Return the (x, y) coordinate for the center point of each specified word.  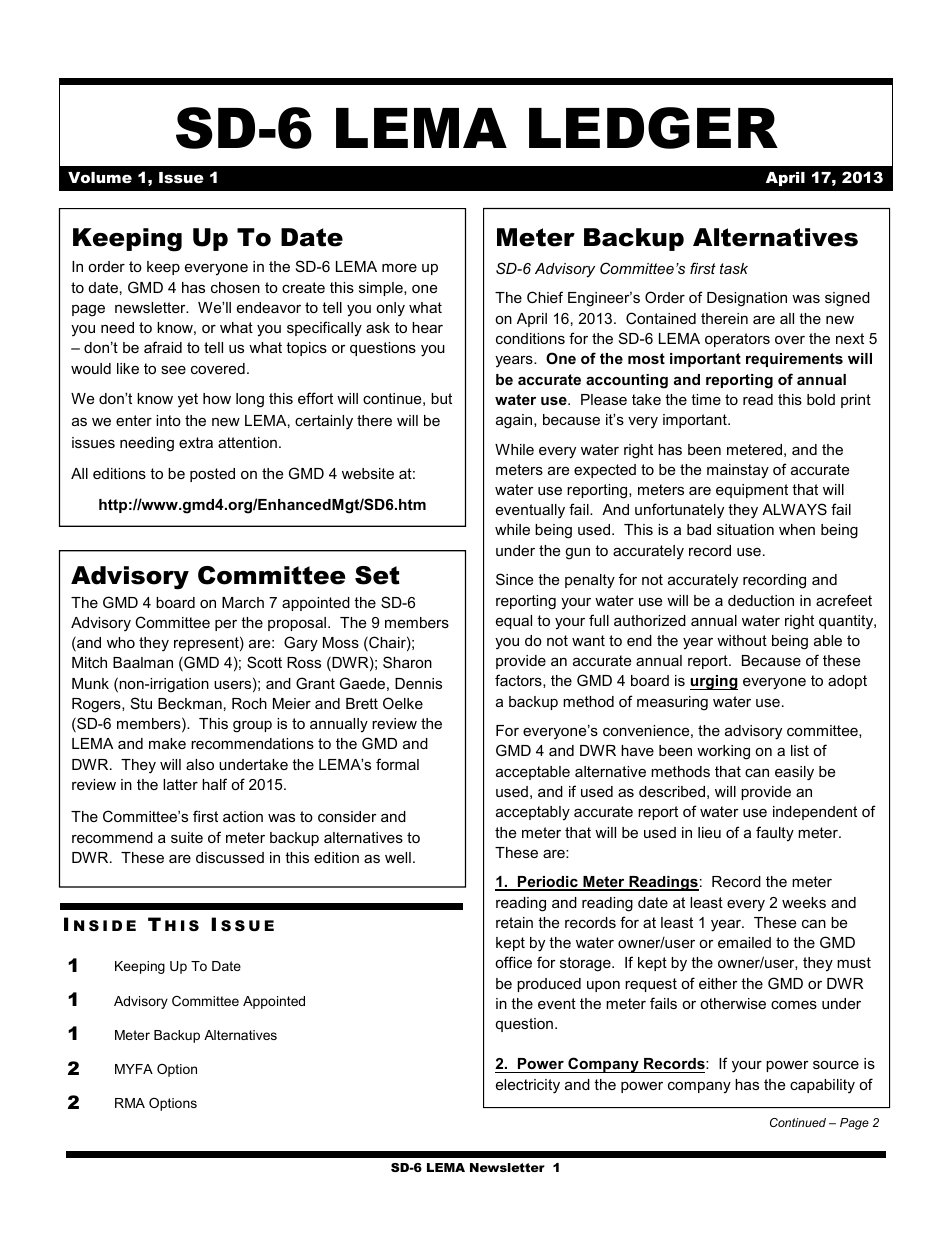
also (200, 764)
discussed (230, 857)
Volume (100, 177)
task (734, 268)
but (441, 398)
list (800, 750)
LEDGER (653, 128)
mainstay (738, 471)
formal (397, 764)
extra (196, 442)
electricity (528, 1086)
